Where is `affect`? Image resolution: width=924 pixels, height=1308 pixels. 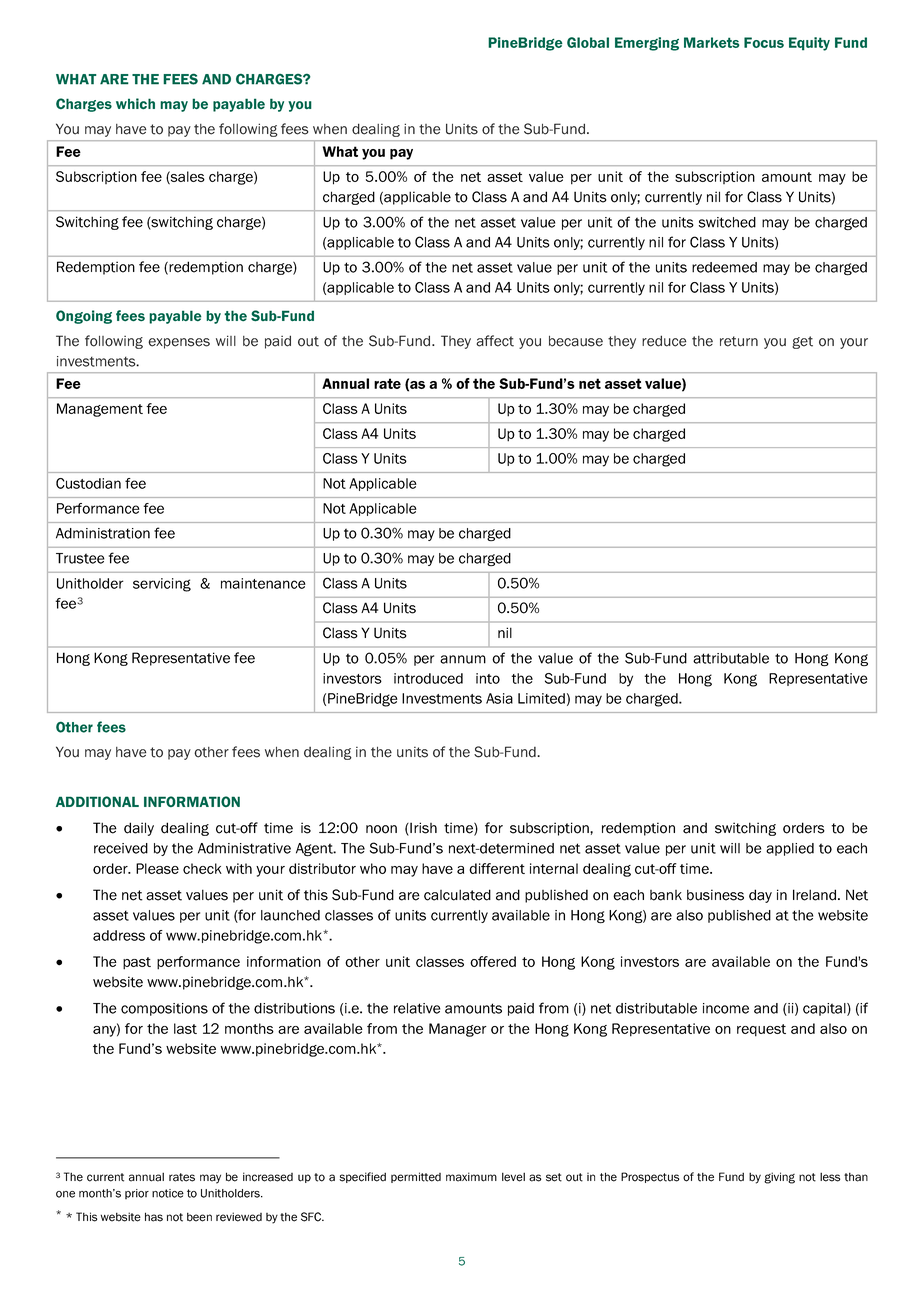
affect is located at coordinates (495, 341).
